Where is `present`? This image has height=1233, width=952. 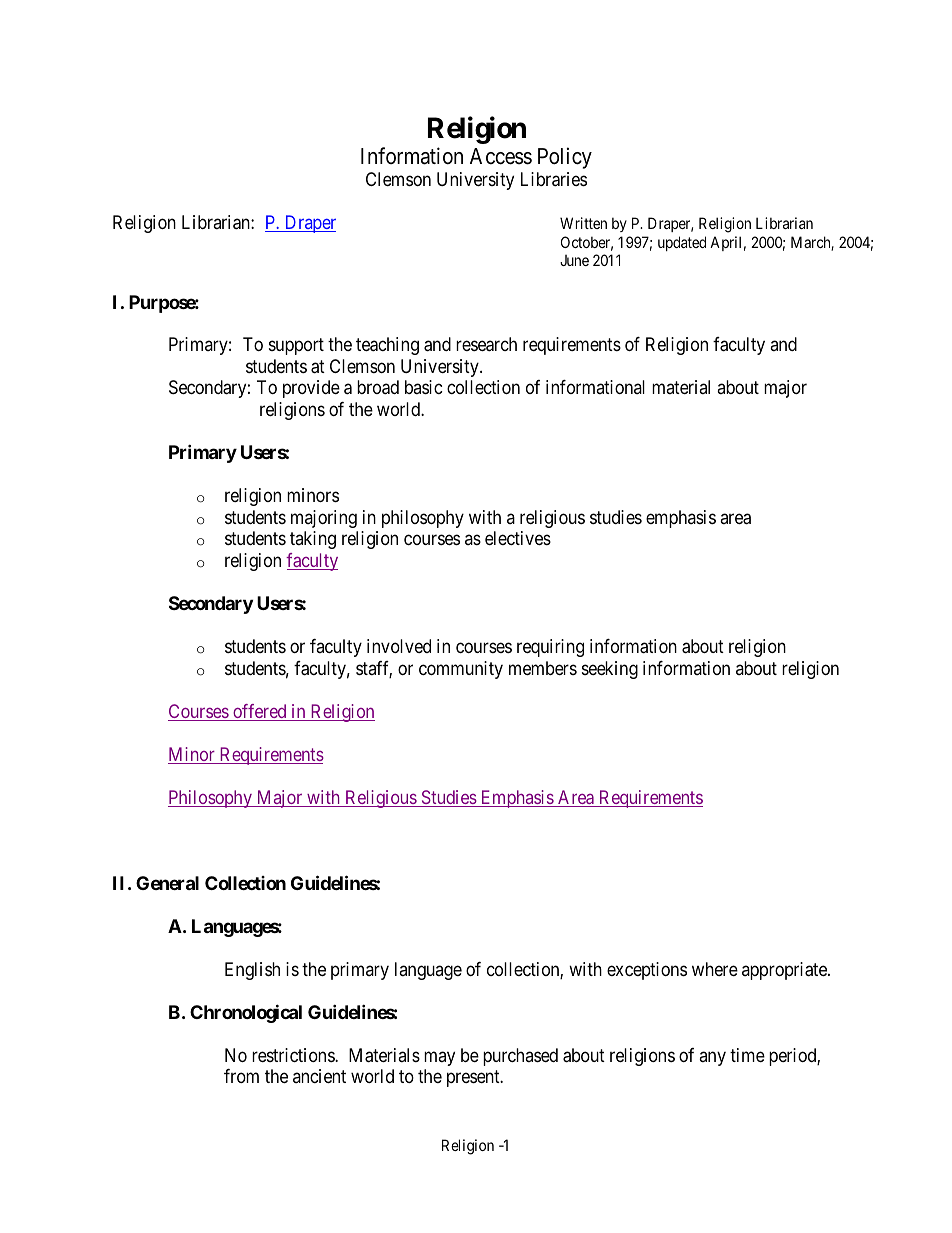 present is located at coordinates (474, 1078).
